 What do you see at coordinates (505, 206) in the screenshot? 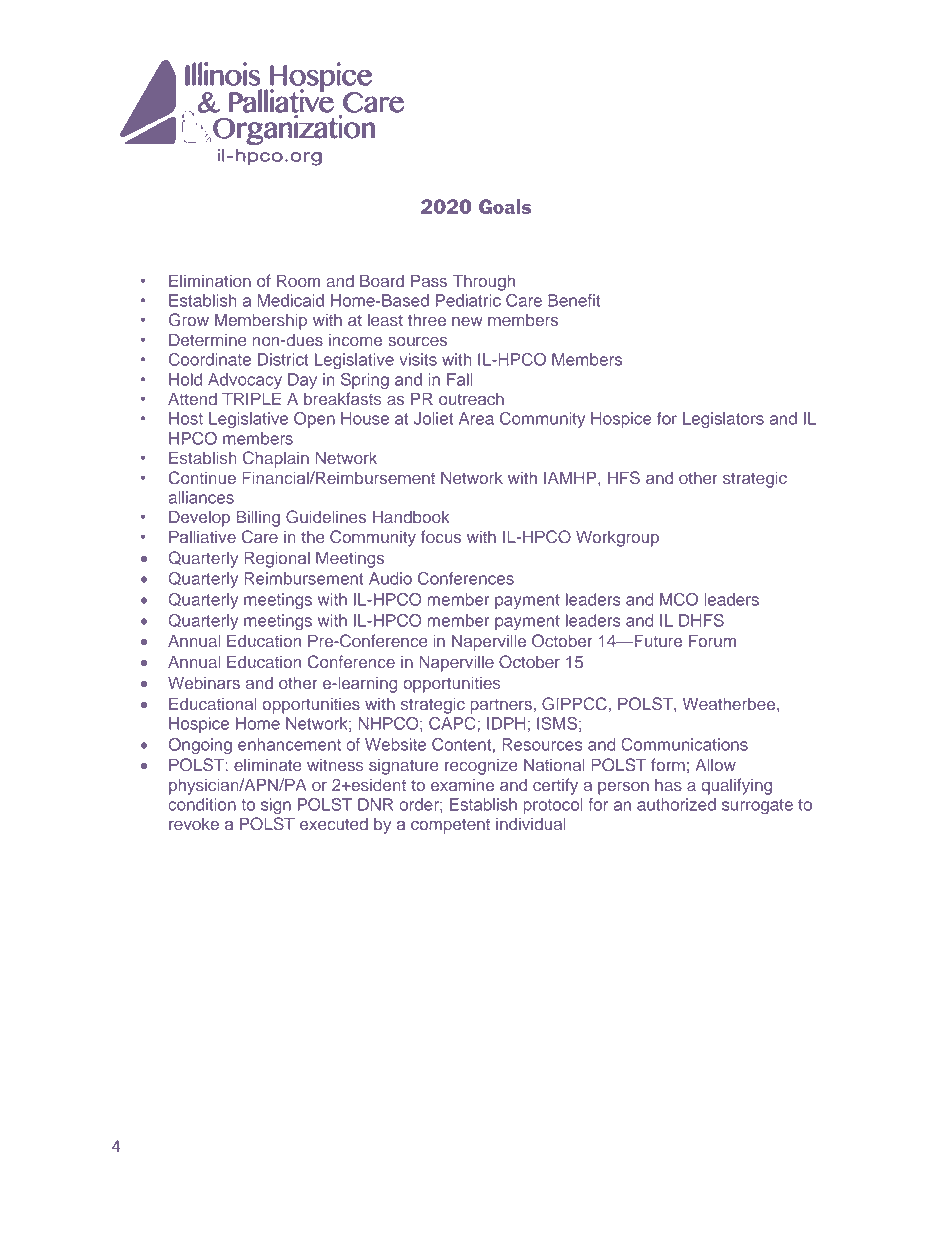
I see `Goals` at bounding box center [505, 206].
